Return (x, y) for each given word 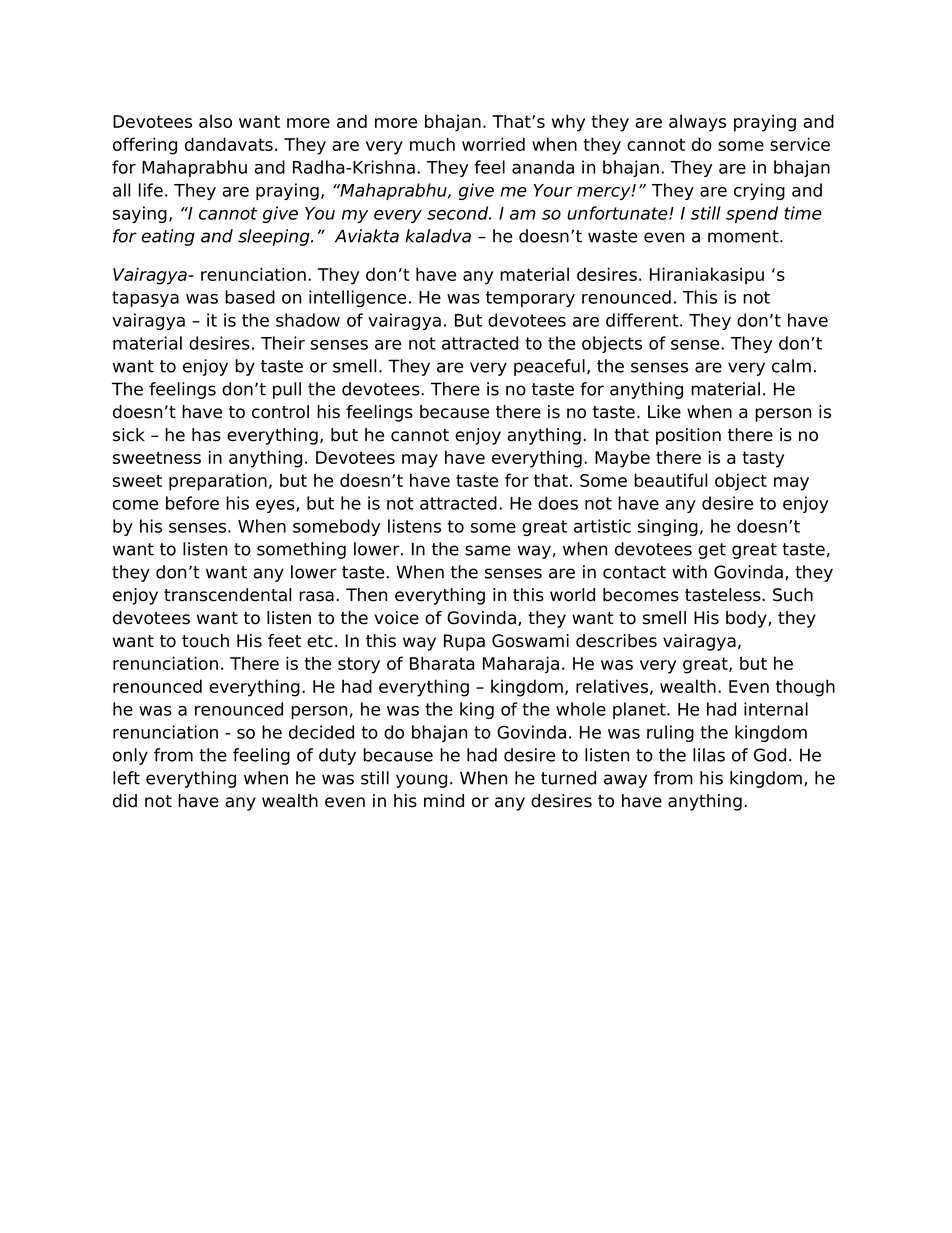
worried (493, 144)
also (215, 121)
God (770, 755)
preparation (218, 482)
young (421, 781)
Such (793, 595)
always (697, 123)
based (250, 297)
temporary (530, 299)
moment (744, 236)
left (126, 778)
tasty (763, 459)
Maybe (622, 459)
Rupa (464, 642)
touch (205, 641)
